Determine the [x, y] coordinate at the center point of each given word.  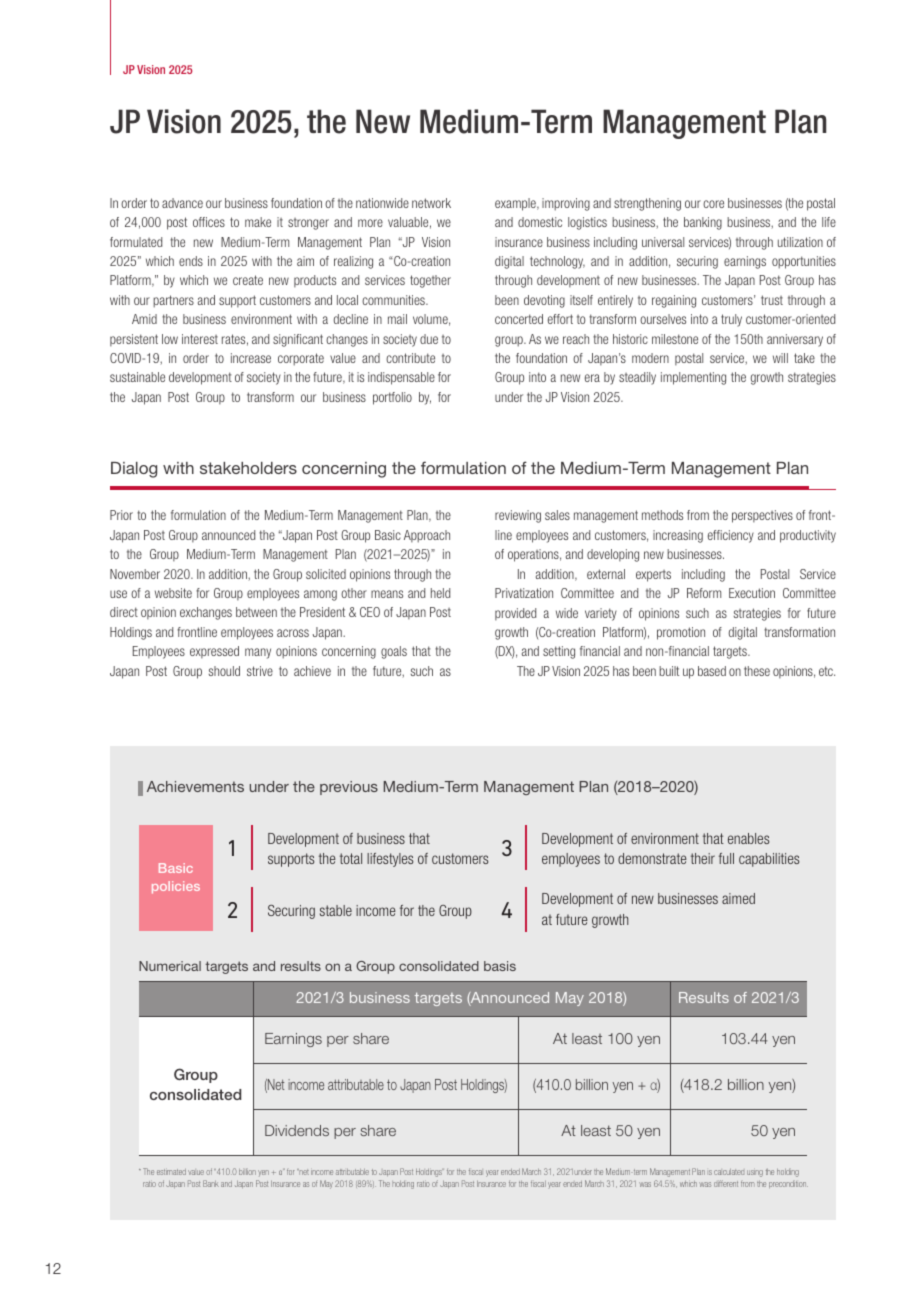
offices [209, 222]
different [726, 1183]
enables [748, 838]
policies [176, 887]
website [173, 593]
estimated [171, 1172]
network [431, 203]
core [713, 204]
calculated [729, 1172]
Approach [427, 536]
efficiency [731, 536]
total [351, 858]
